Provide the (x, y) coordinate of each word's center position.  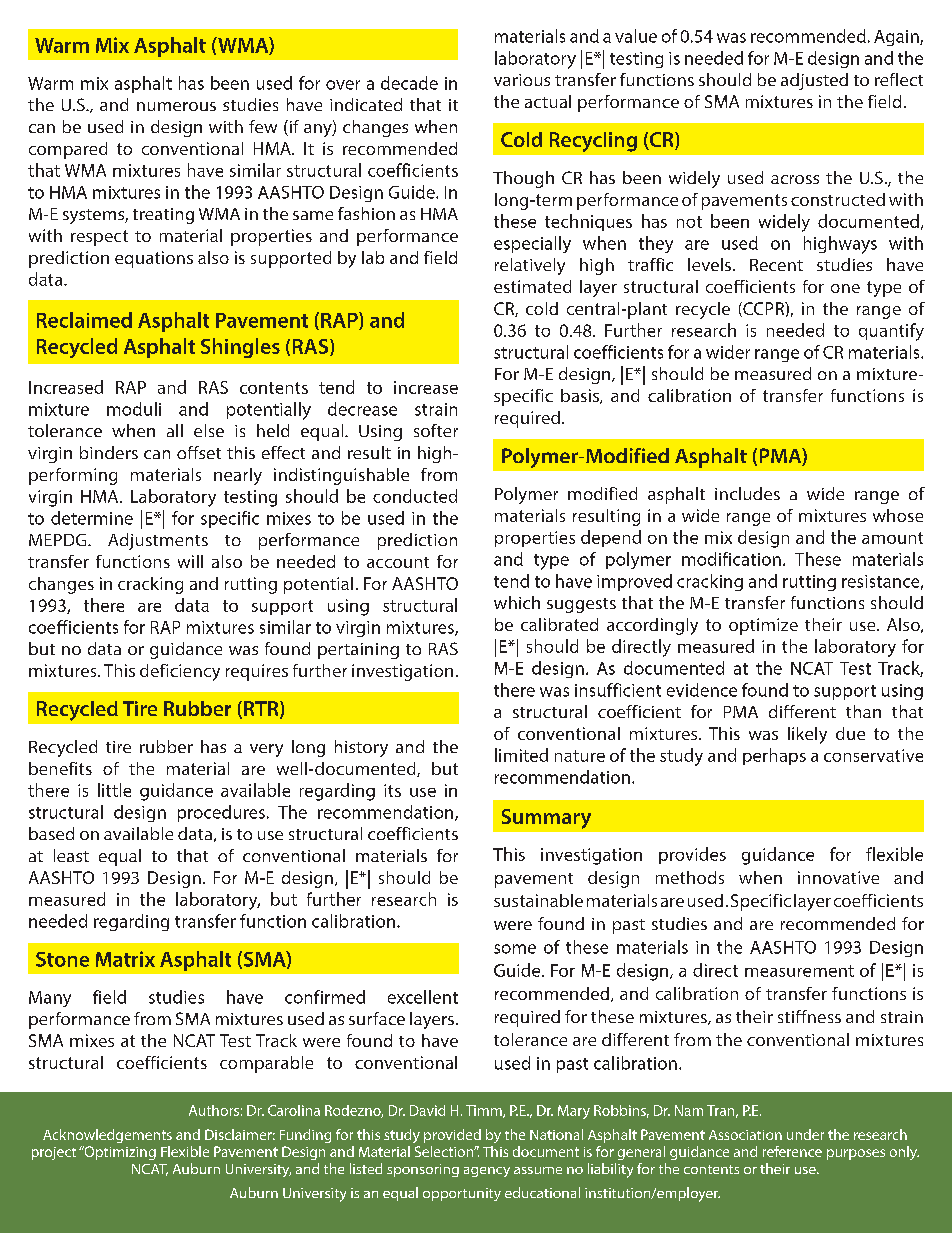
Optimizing (119, 1153)
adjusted (814, 81)
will (190, 561)
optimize (763, 626)
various (522, 80)
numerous (176, 106)
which (517, 602)
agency (487, 1172)
